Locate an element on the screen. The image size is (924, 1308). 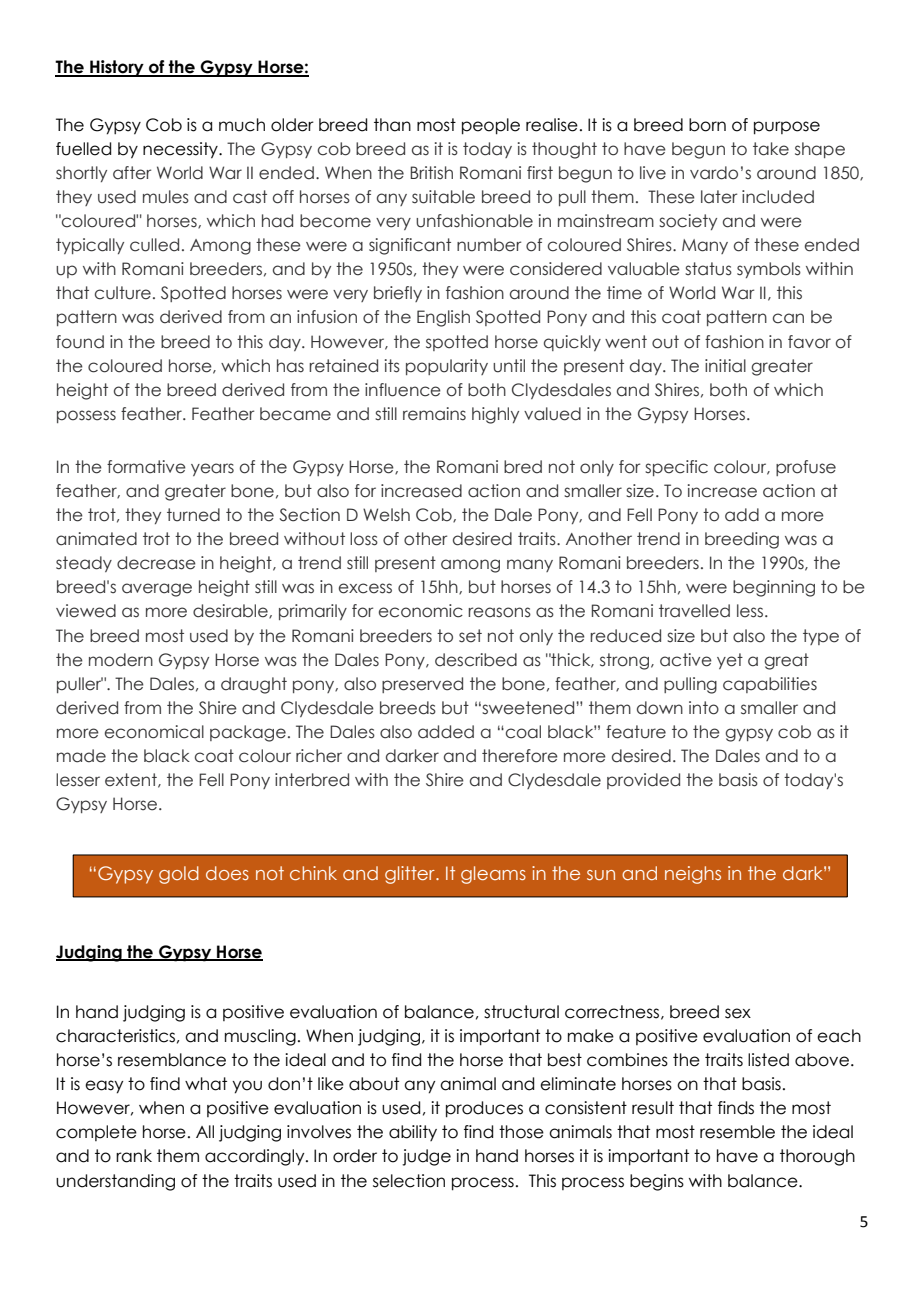
born is located at coordinates (707, 125).
